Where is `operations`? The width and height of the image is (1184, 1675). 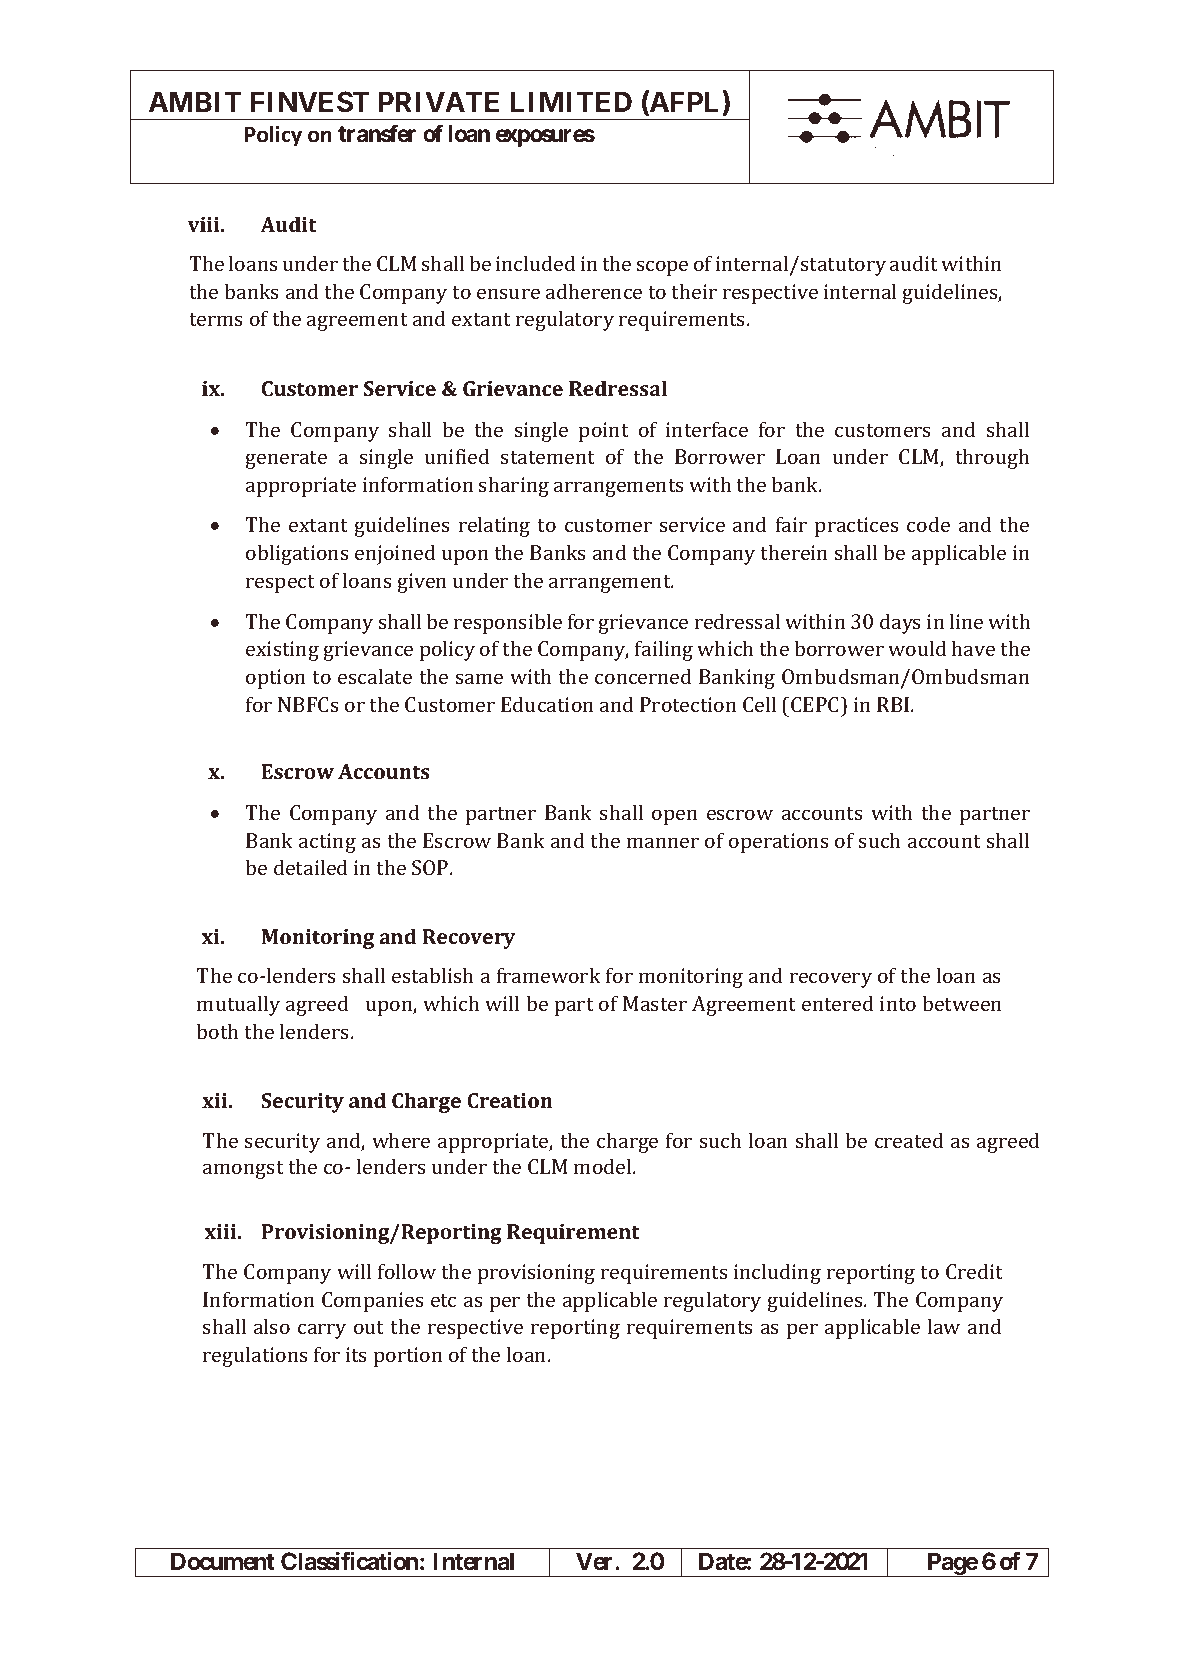 operations is located at coordinates (779, 843).
